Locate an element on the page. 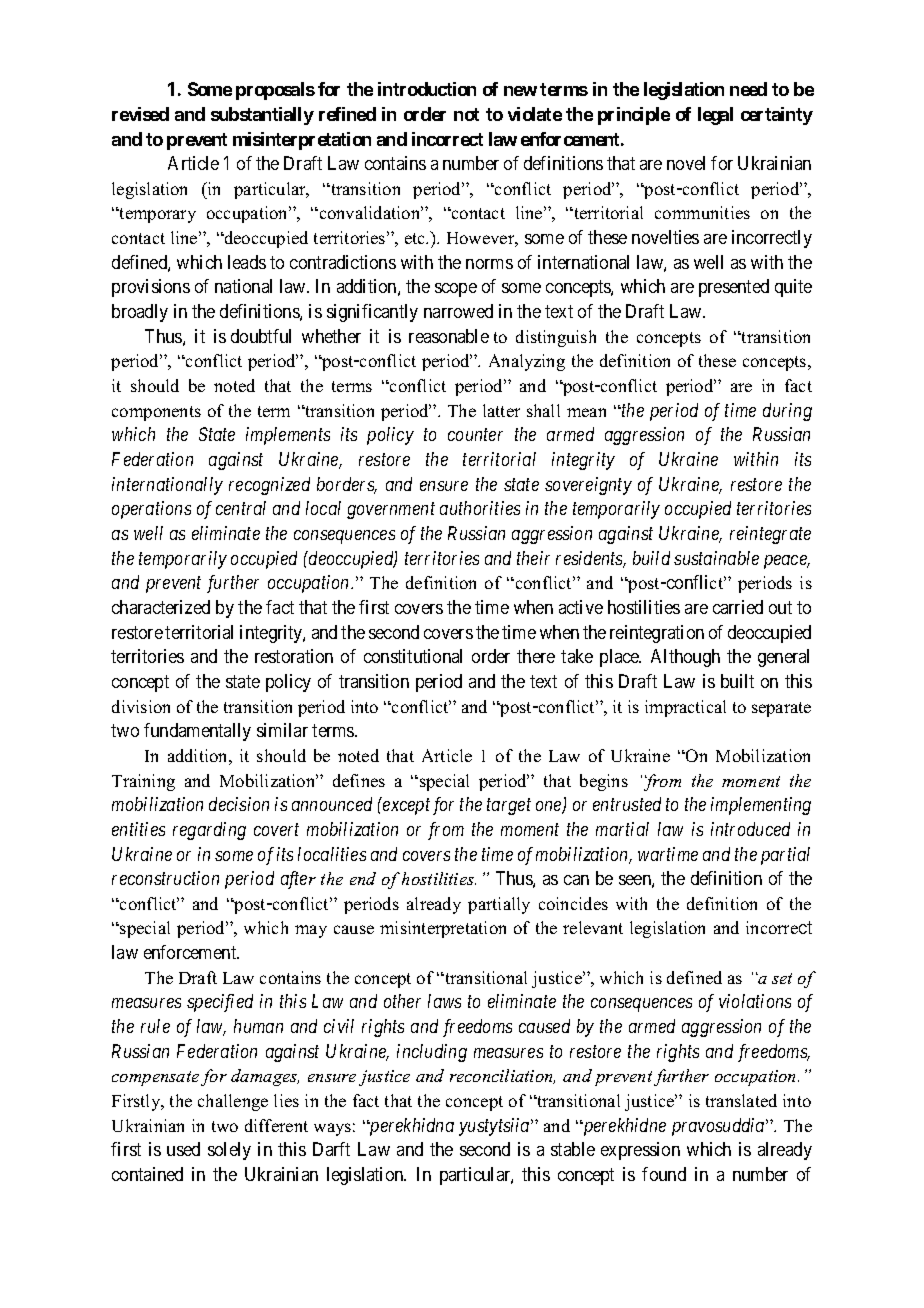  solely is located at coordinates (229, 1151).
